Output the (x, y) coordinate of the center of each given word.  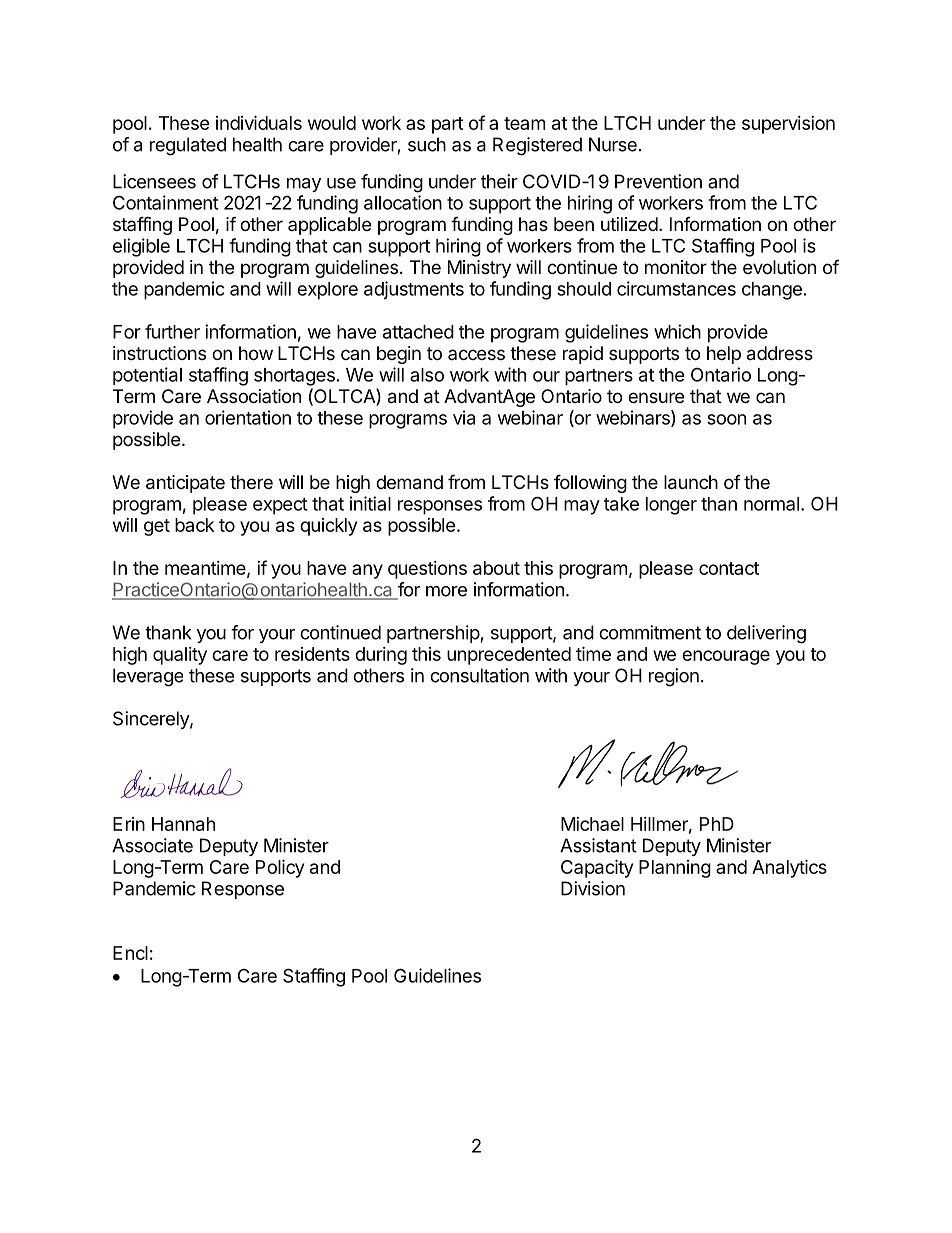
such (427, 144)
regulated (188, 146)
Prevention (658, 181)
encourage (726, 657)
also (427, 375)
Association (254, 396)
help (724, 355)
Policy (280, 868)
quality (180, 656)
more (446, 591)
